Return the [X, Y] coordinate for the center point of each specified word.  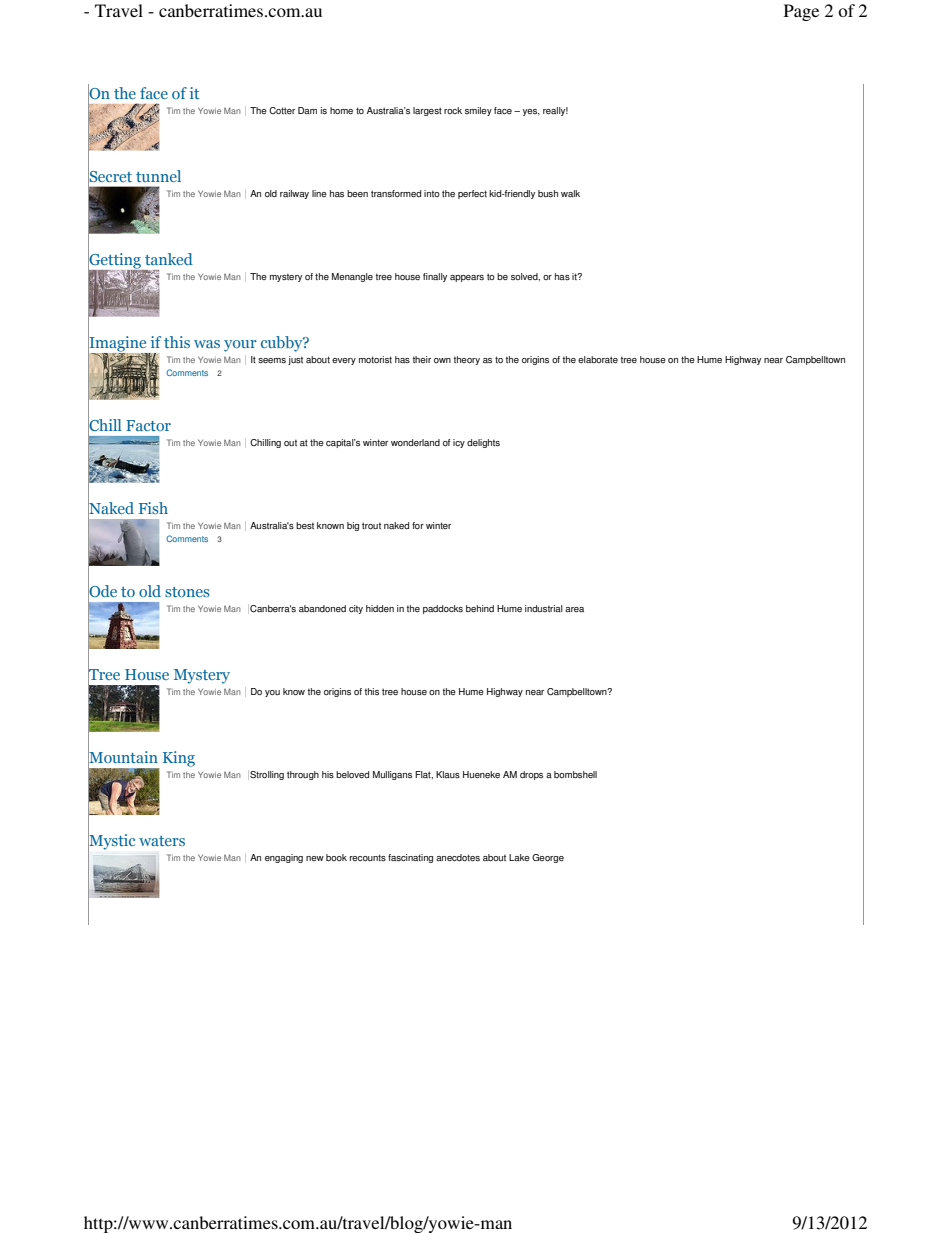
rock [453, 110]
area [574, 609]
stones [187, 592]
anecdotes [458, 858]
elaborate [598, 359]
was [207, 344]
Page [801, 12]
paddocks [443, 609]
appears [467, 278]
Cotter [282, 110]
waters [162, 841]
